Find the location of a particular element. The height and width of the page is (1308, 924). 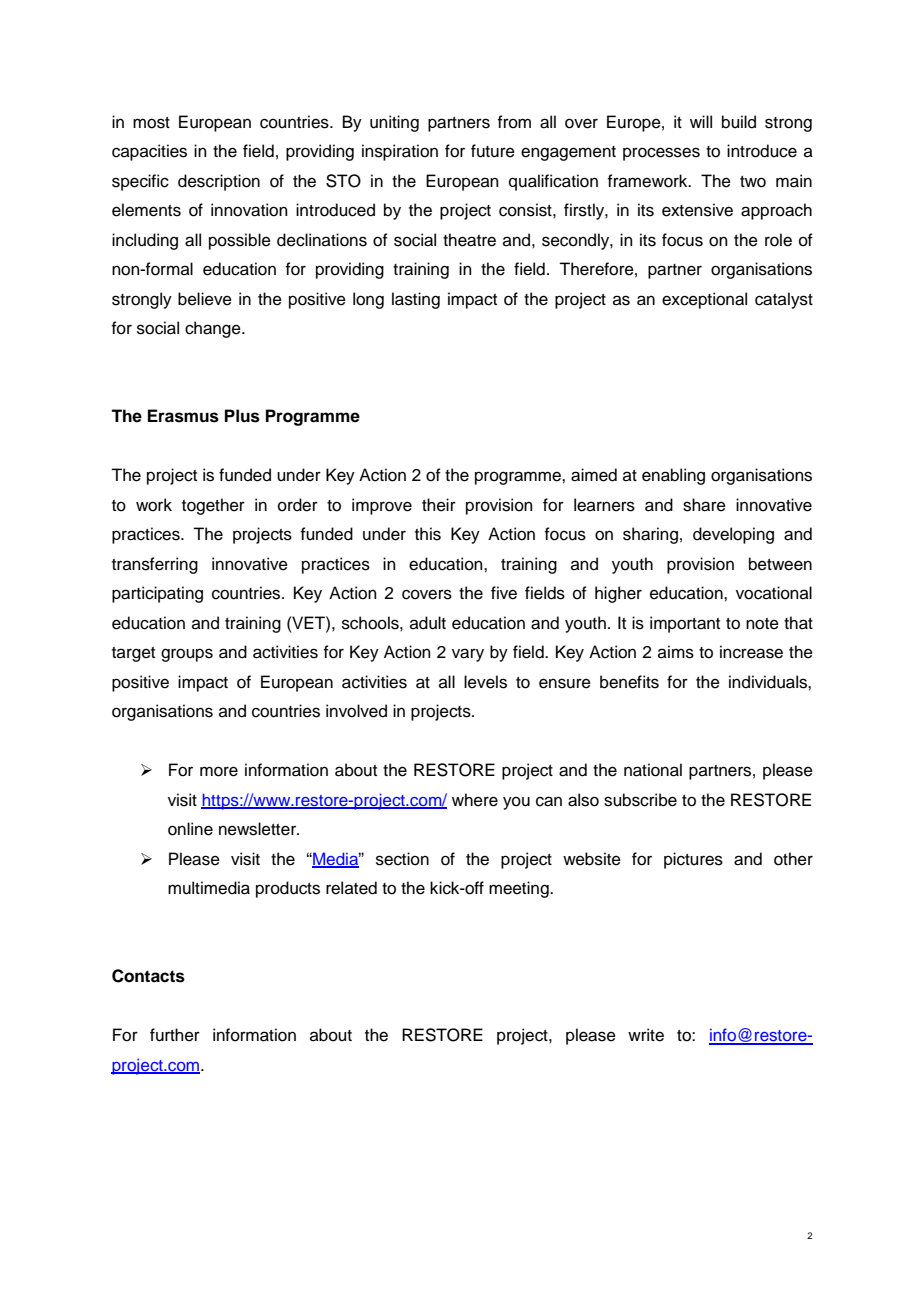

levels is located at coordinates (485, 682).
